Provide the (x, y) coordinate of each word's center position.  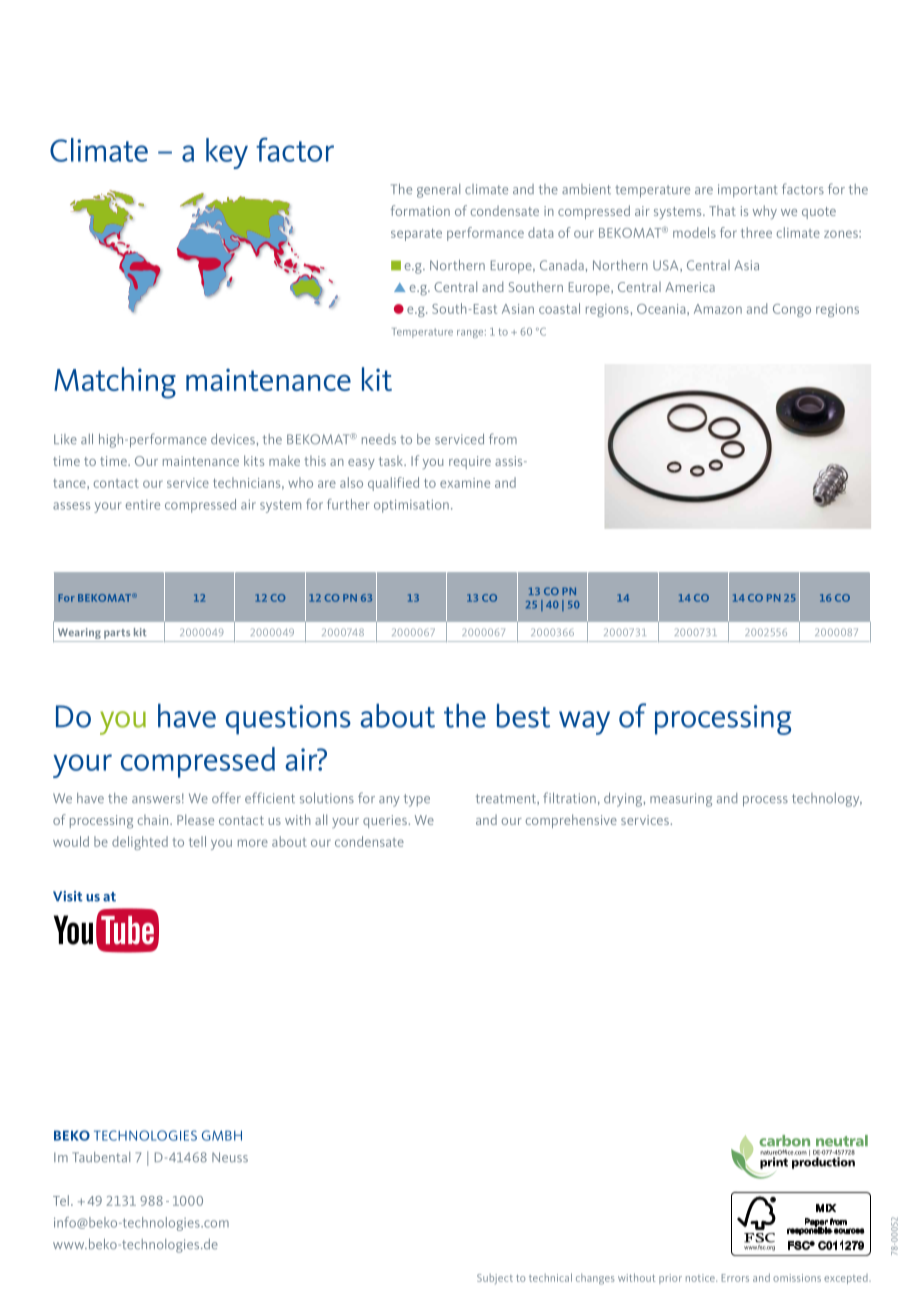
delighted (140, 843)
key (227, 153)
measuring (681, 800)
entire (143, 505)
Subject (495, 1279)
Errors (735, 1278)
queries (386, 821)
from (503, 438)
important (748, 191)
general (438, 191)
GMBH (222, 1135)
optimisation (411, 506)
